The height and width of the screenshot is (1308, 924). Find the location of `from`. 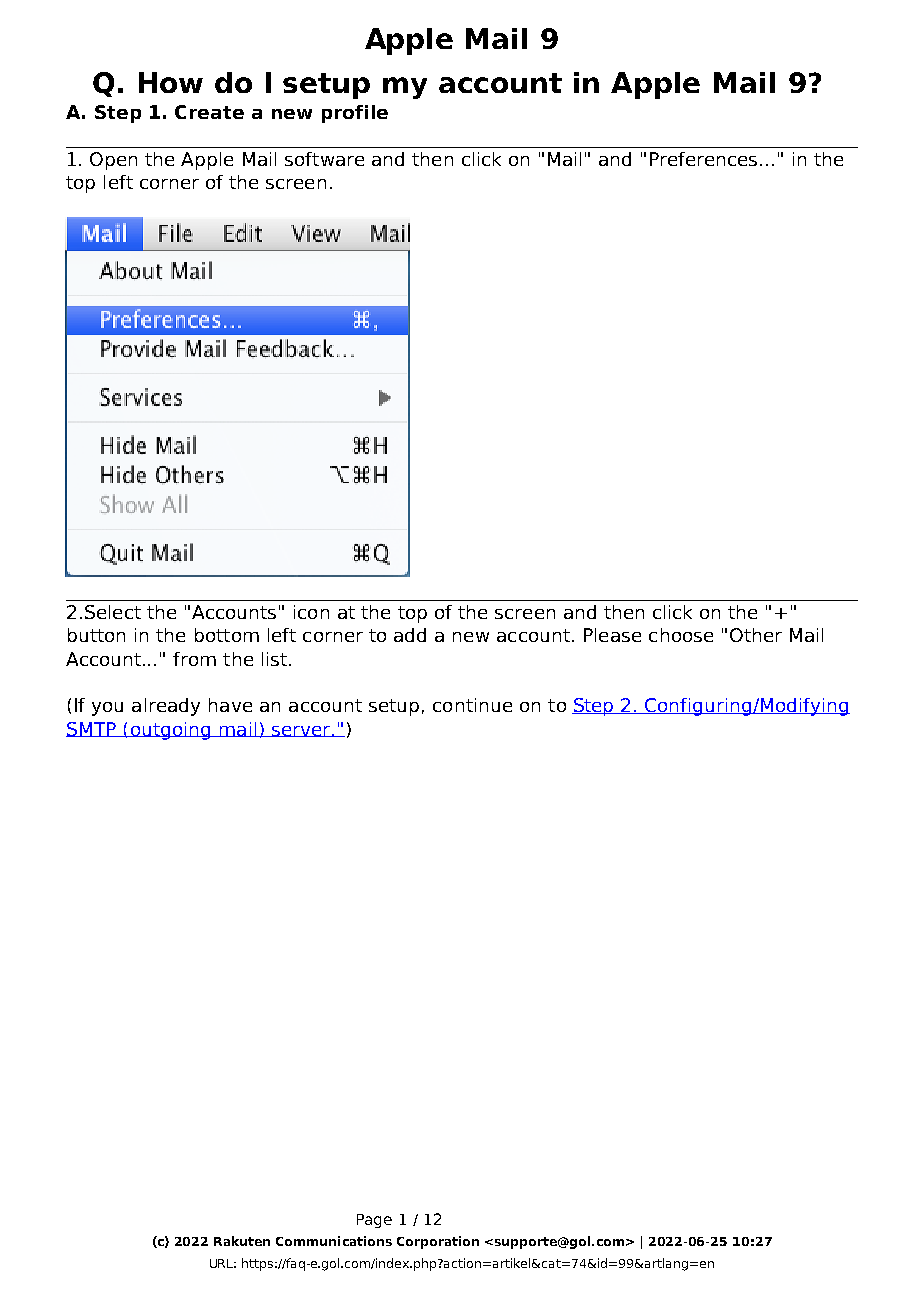

from is located at coordinates (194, 659).
